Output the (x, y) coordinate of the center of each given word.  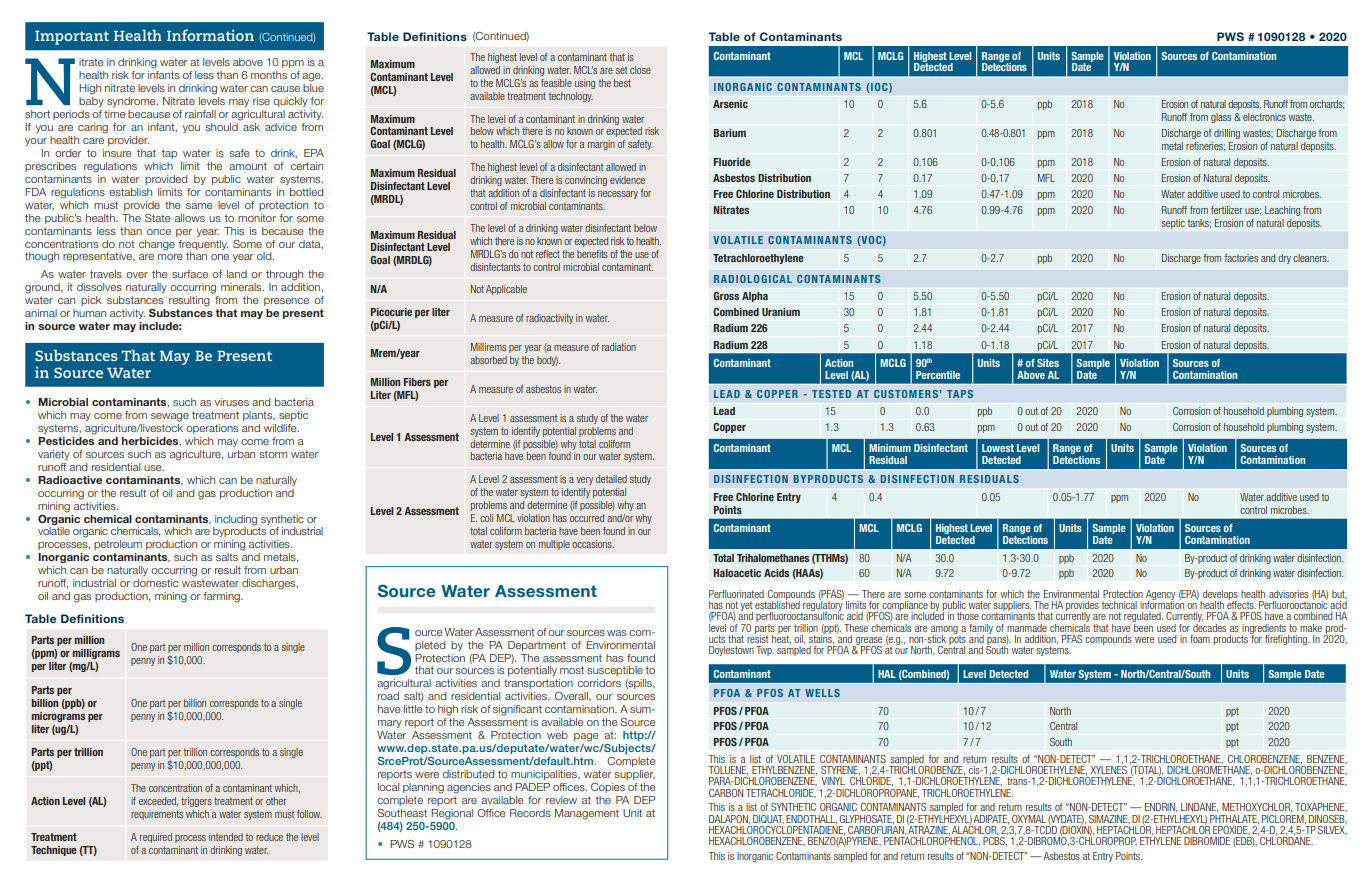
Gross (726, 296)
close (640, 70)
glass (1221, 118)
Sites (1048, 363)
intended (226, 837)
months (269, 75)
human (89, 313)
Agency (1160, 596)
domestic (155, 583)
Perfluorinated (736, 594)
